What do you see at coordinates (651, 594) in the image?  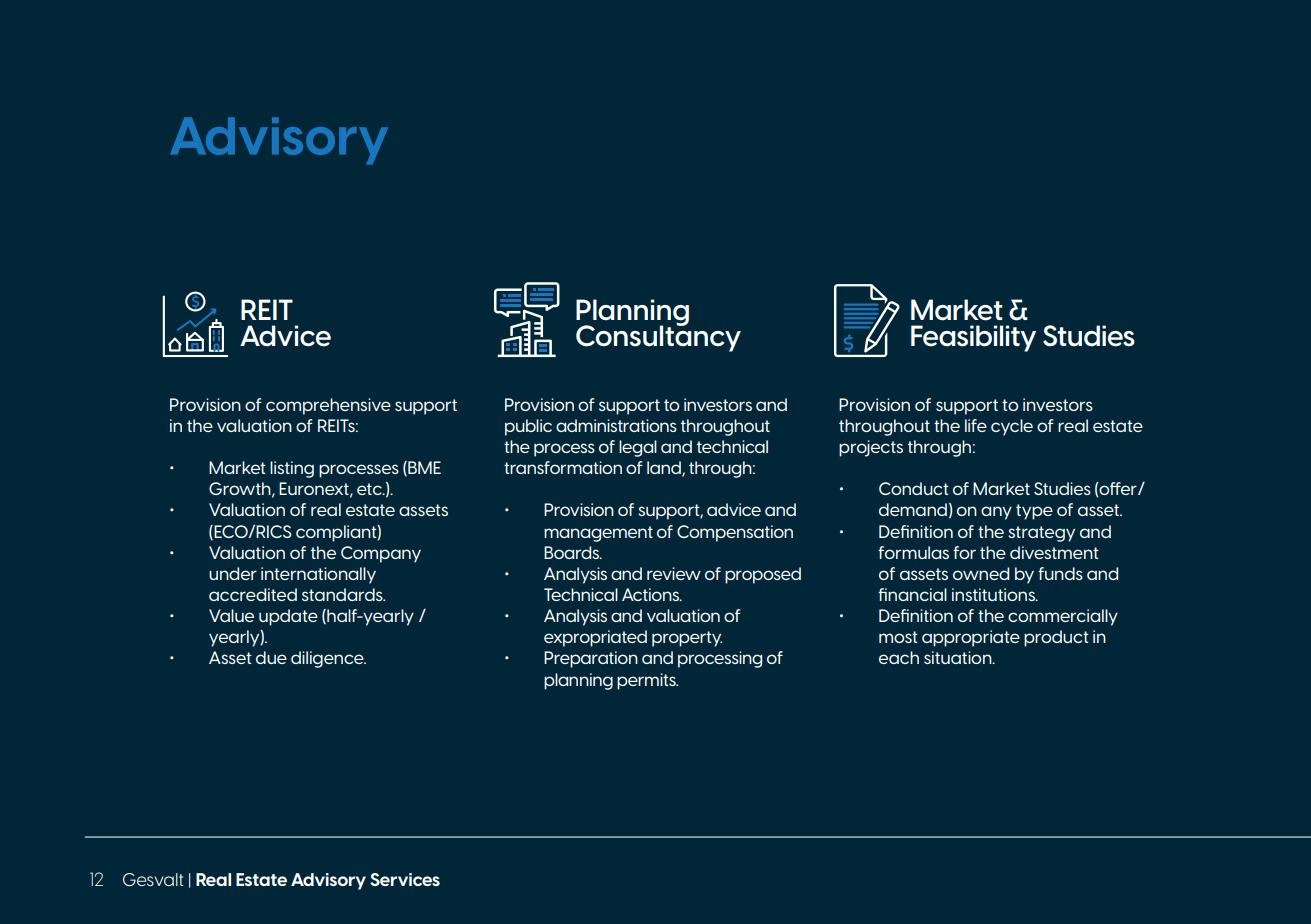 I see `Actions` at bounding box center [651, 594].
